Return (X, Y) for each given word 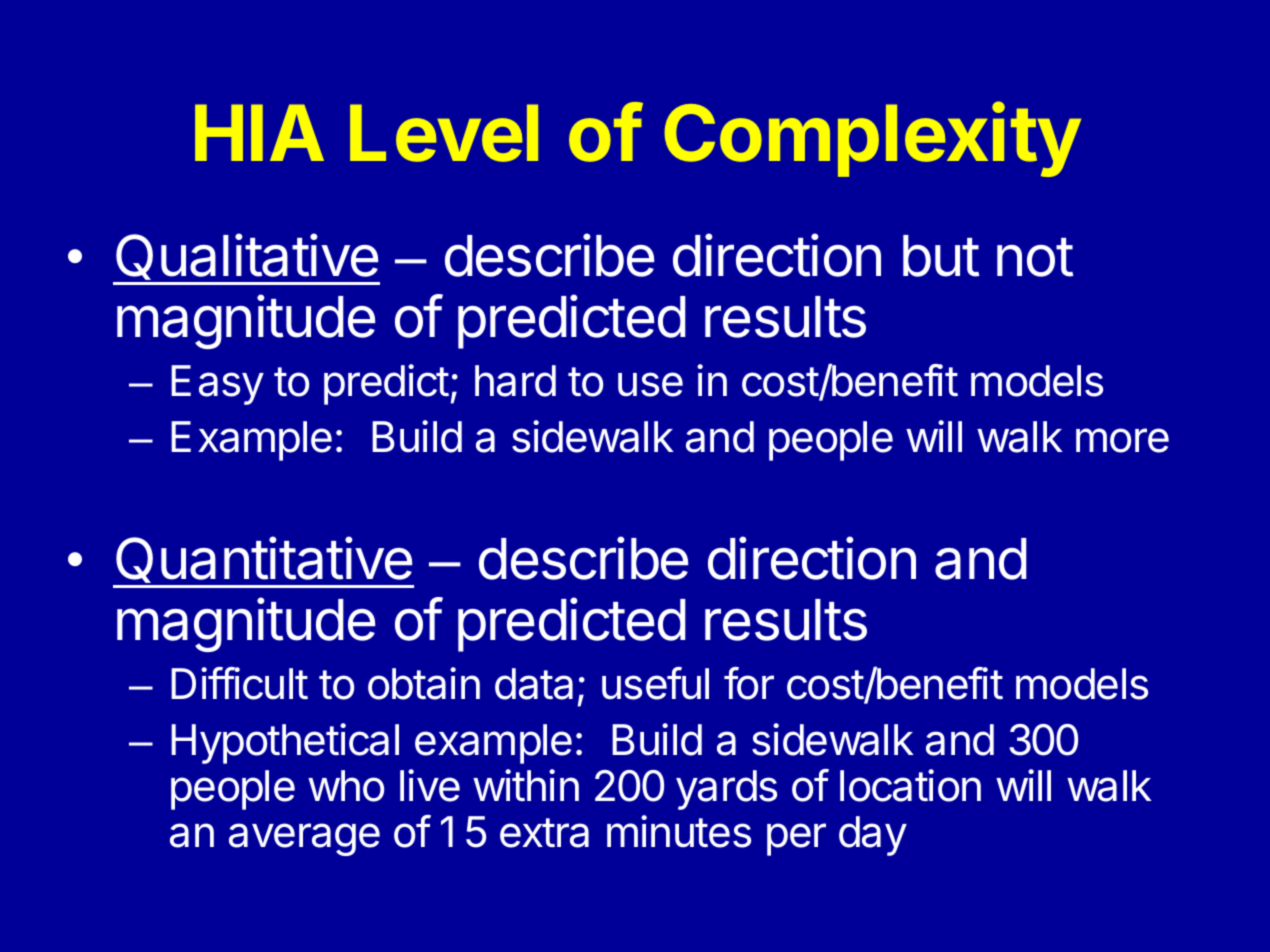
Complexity (872, 139)
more (1122, 440)
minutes (679, 831)
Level (444, 133)
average (304, 839)
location (910, 785)
